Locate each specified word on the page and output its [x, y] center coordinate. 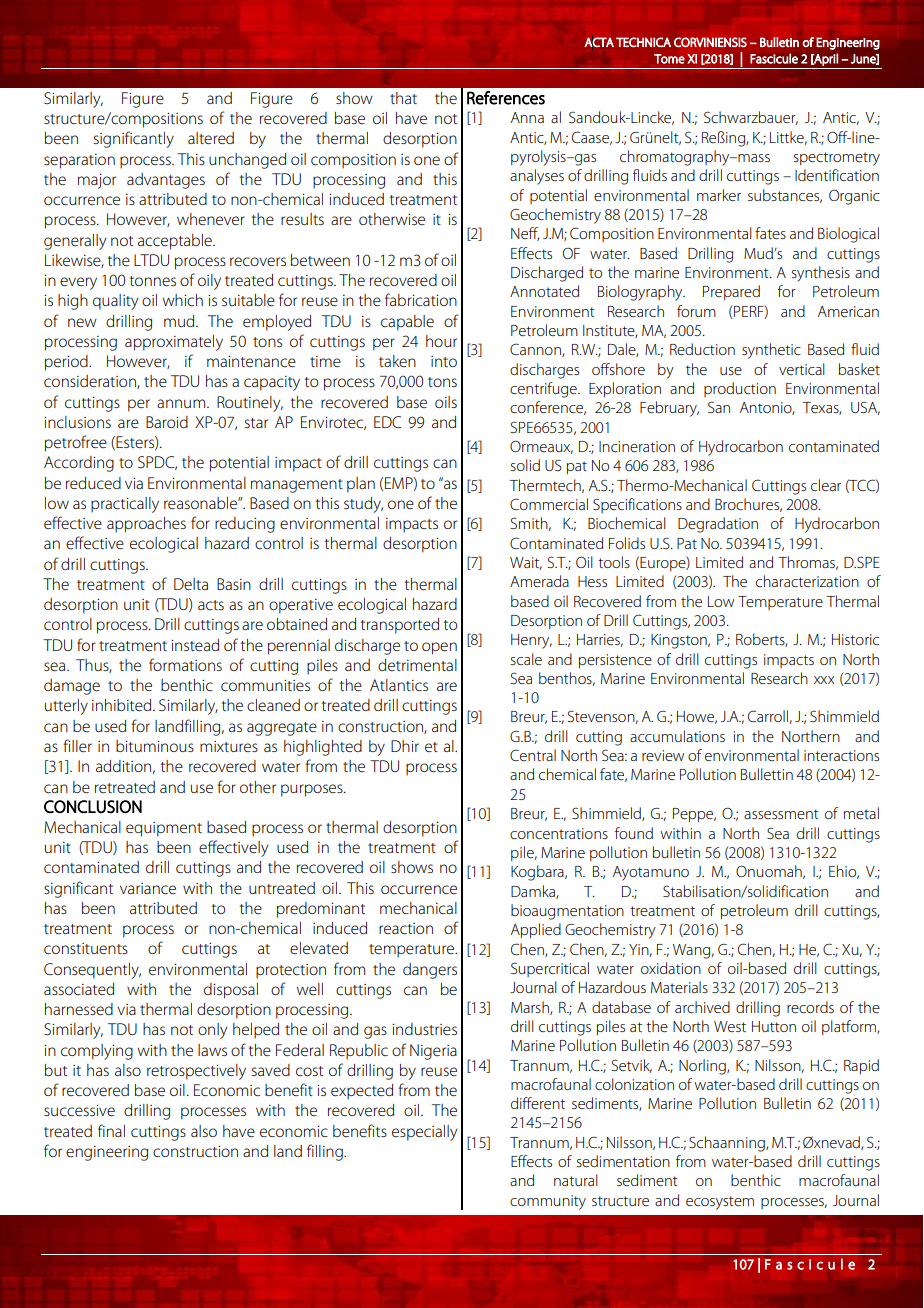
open [439, 648]
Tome [669, 59]
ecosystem [720, 1203]
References [506, 98]
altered [211, 138]
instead [195, 645]
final [111, 1130]
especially [425, 1133]
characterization [807, 581]
